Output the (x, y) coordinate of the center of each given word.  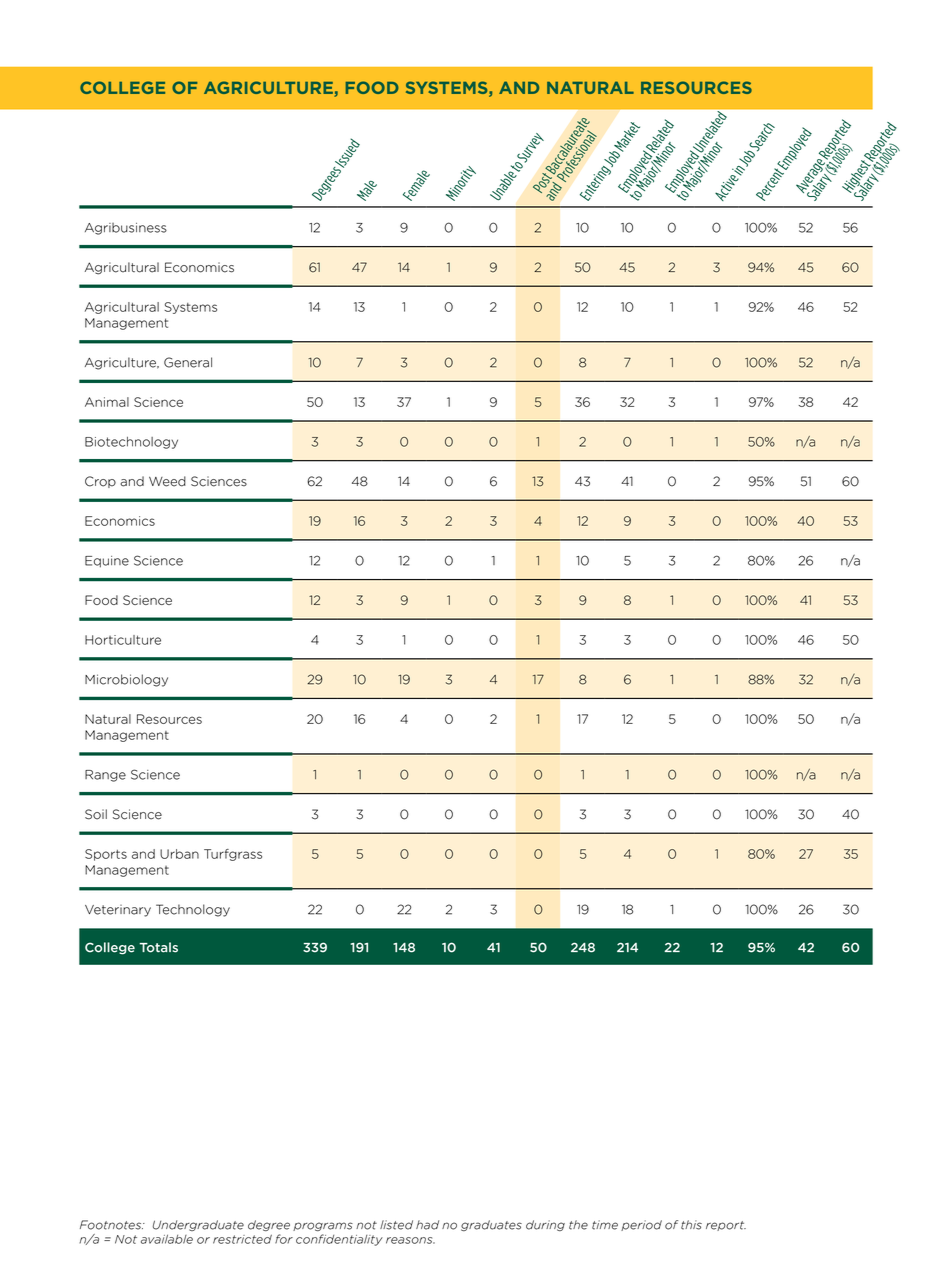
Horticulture (123, 640)
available (167, 1239)
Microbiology (126, 680)
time (605, 1225)
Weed (167, 481)
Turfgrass (233, 855)
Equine (107, 562)
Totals (158, 947)
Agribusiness (126, 229)
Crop (100, 482)
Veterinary (118, 911)
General (188, 362)
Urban (179, 854)
